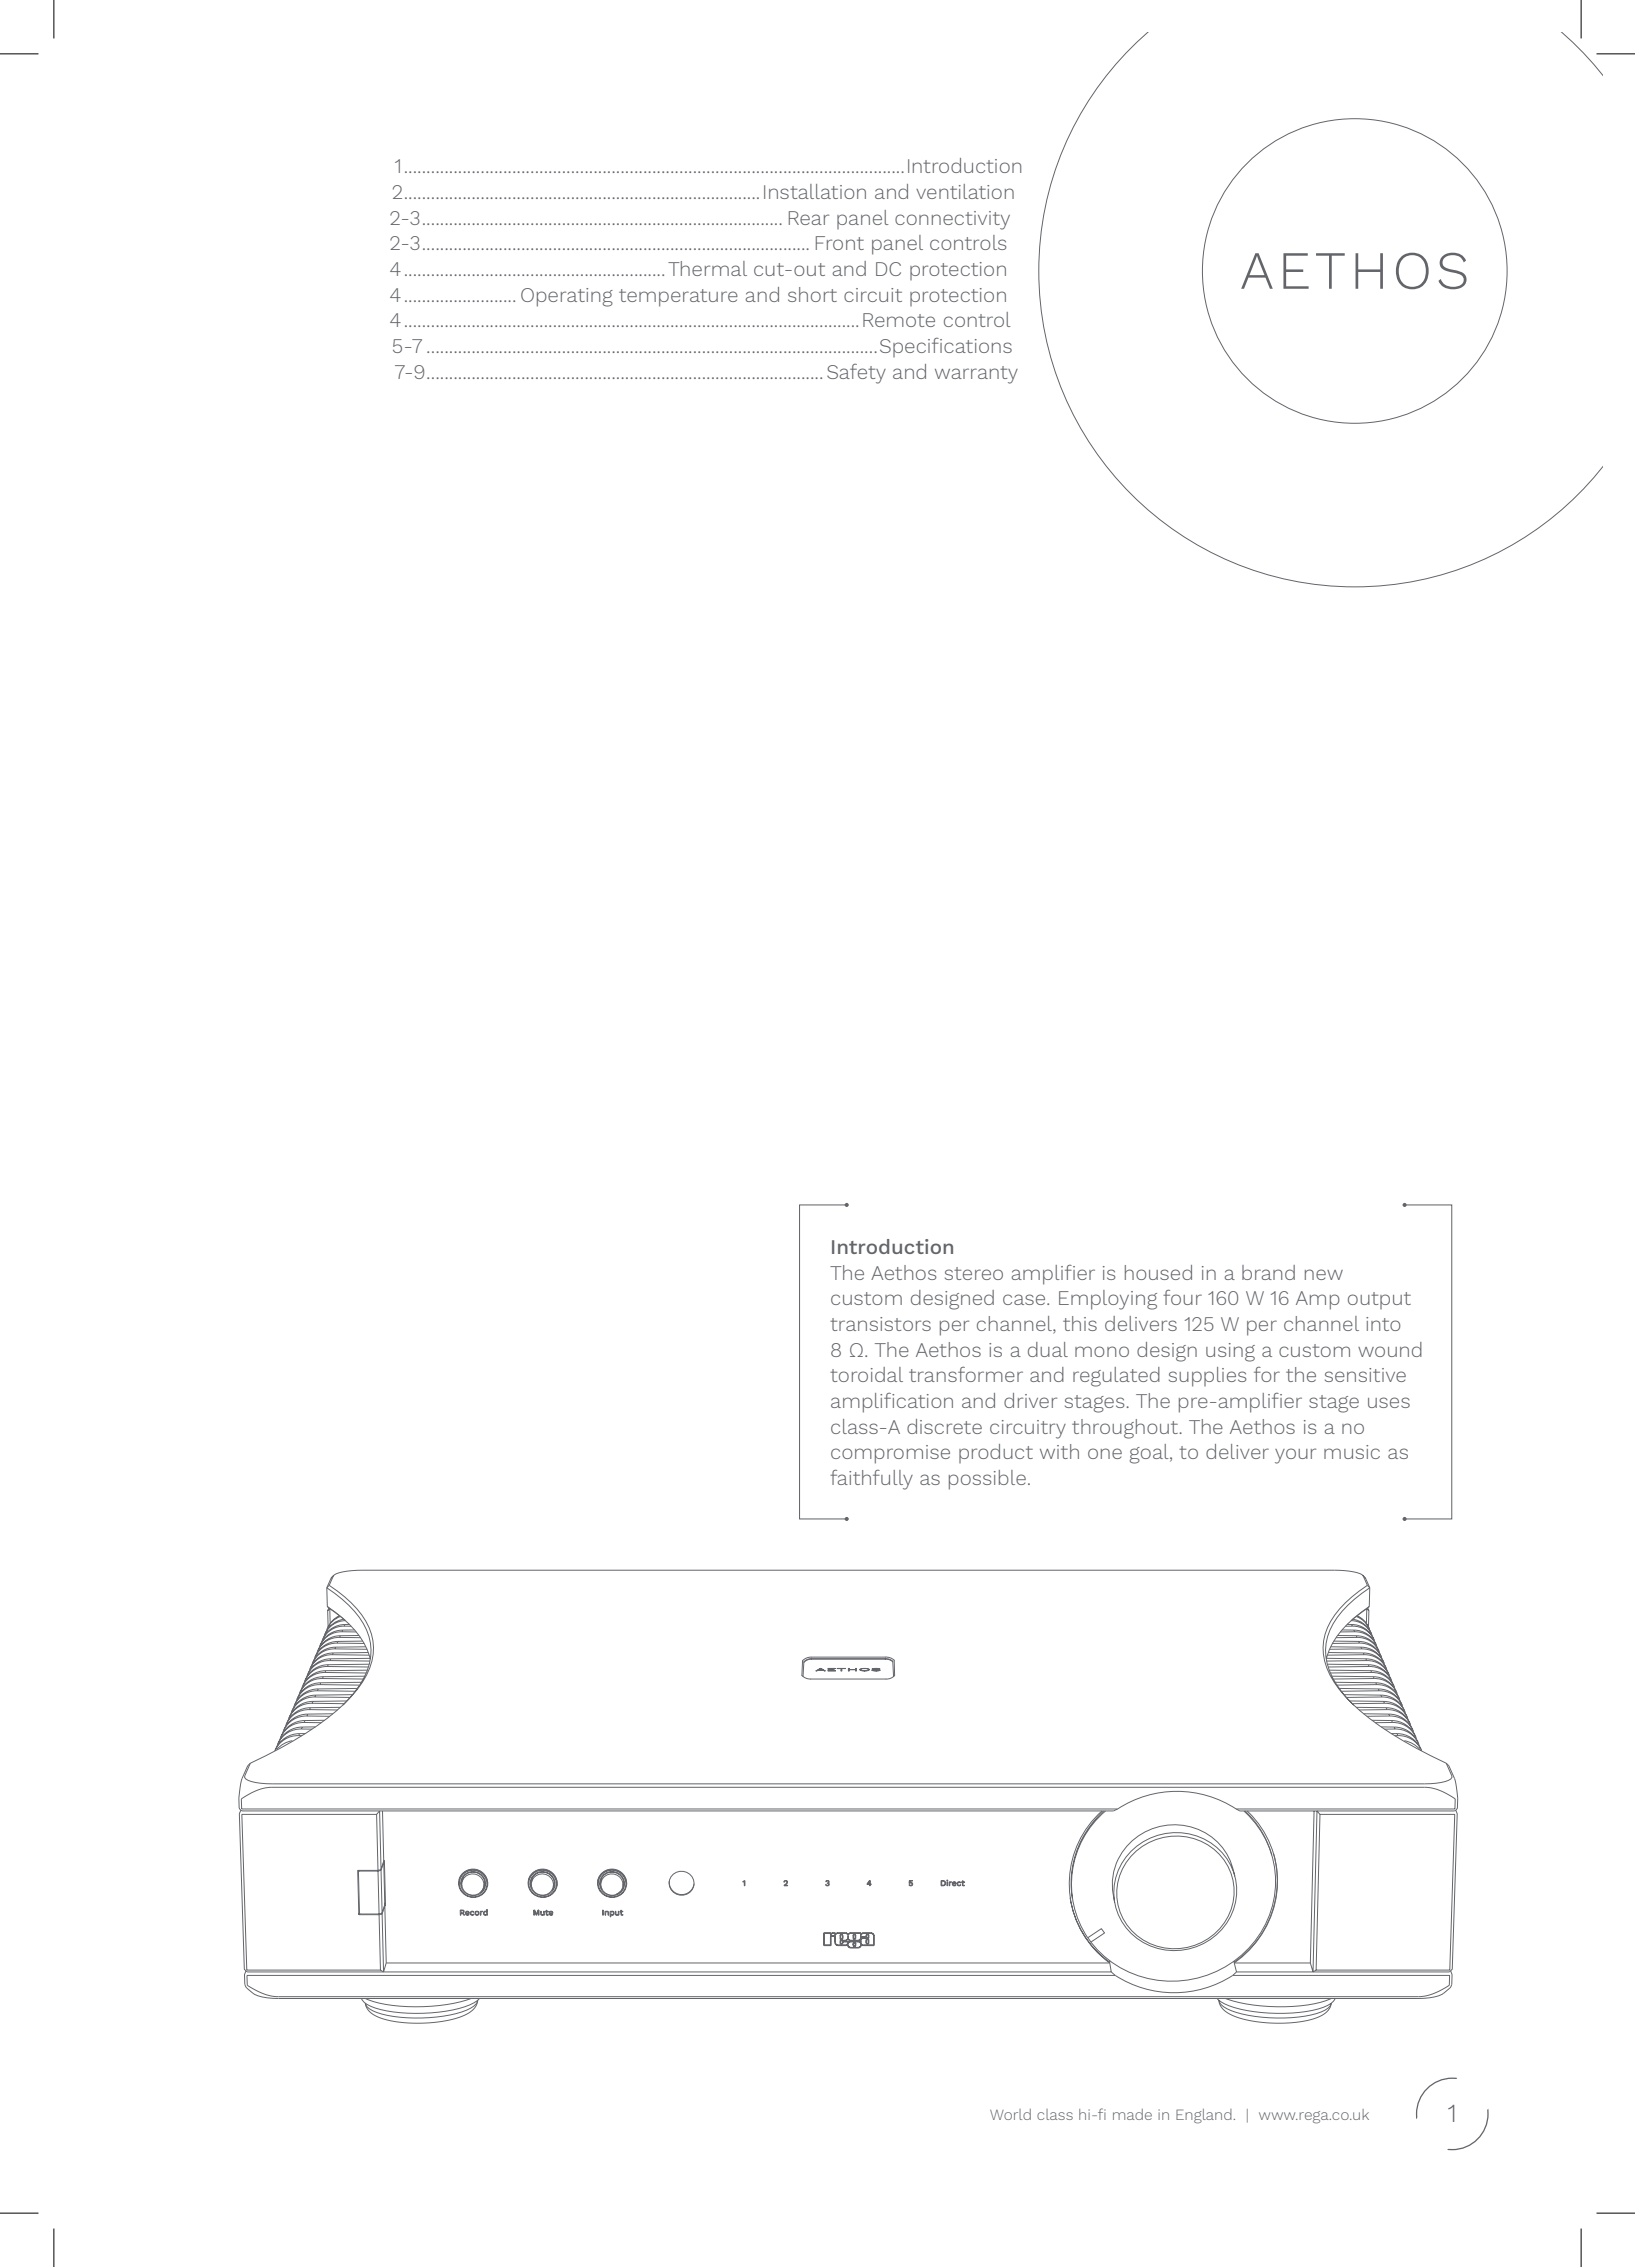  I want to click on faithfully, so click(871, 1480).
